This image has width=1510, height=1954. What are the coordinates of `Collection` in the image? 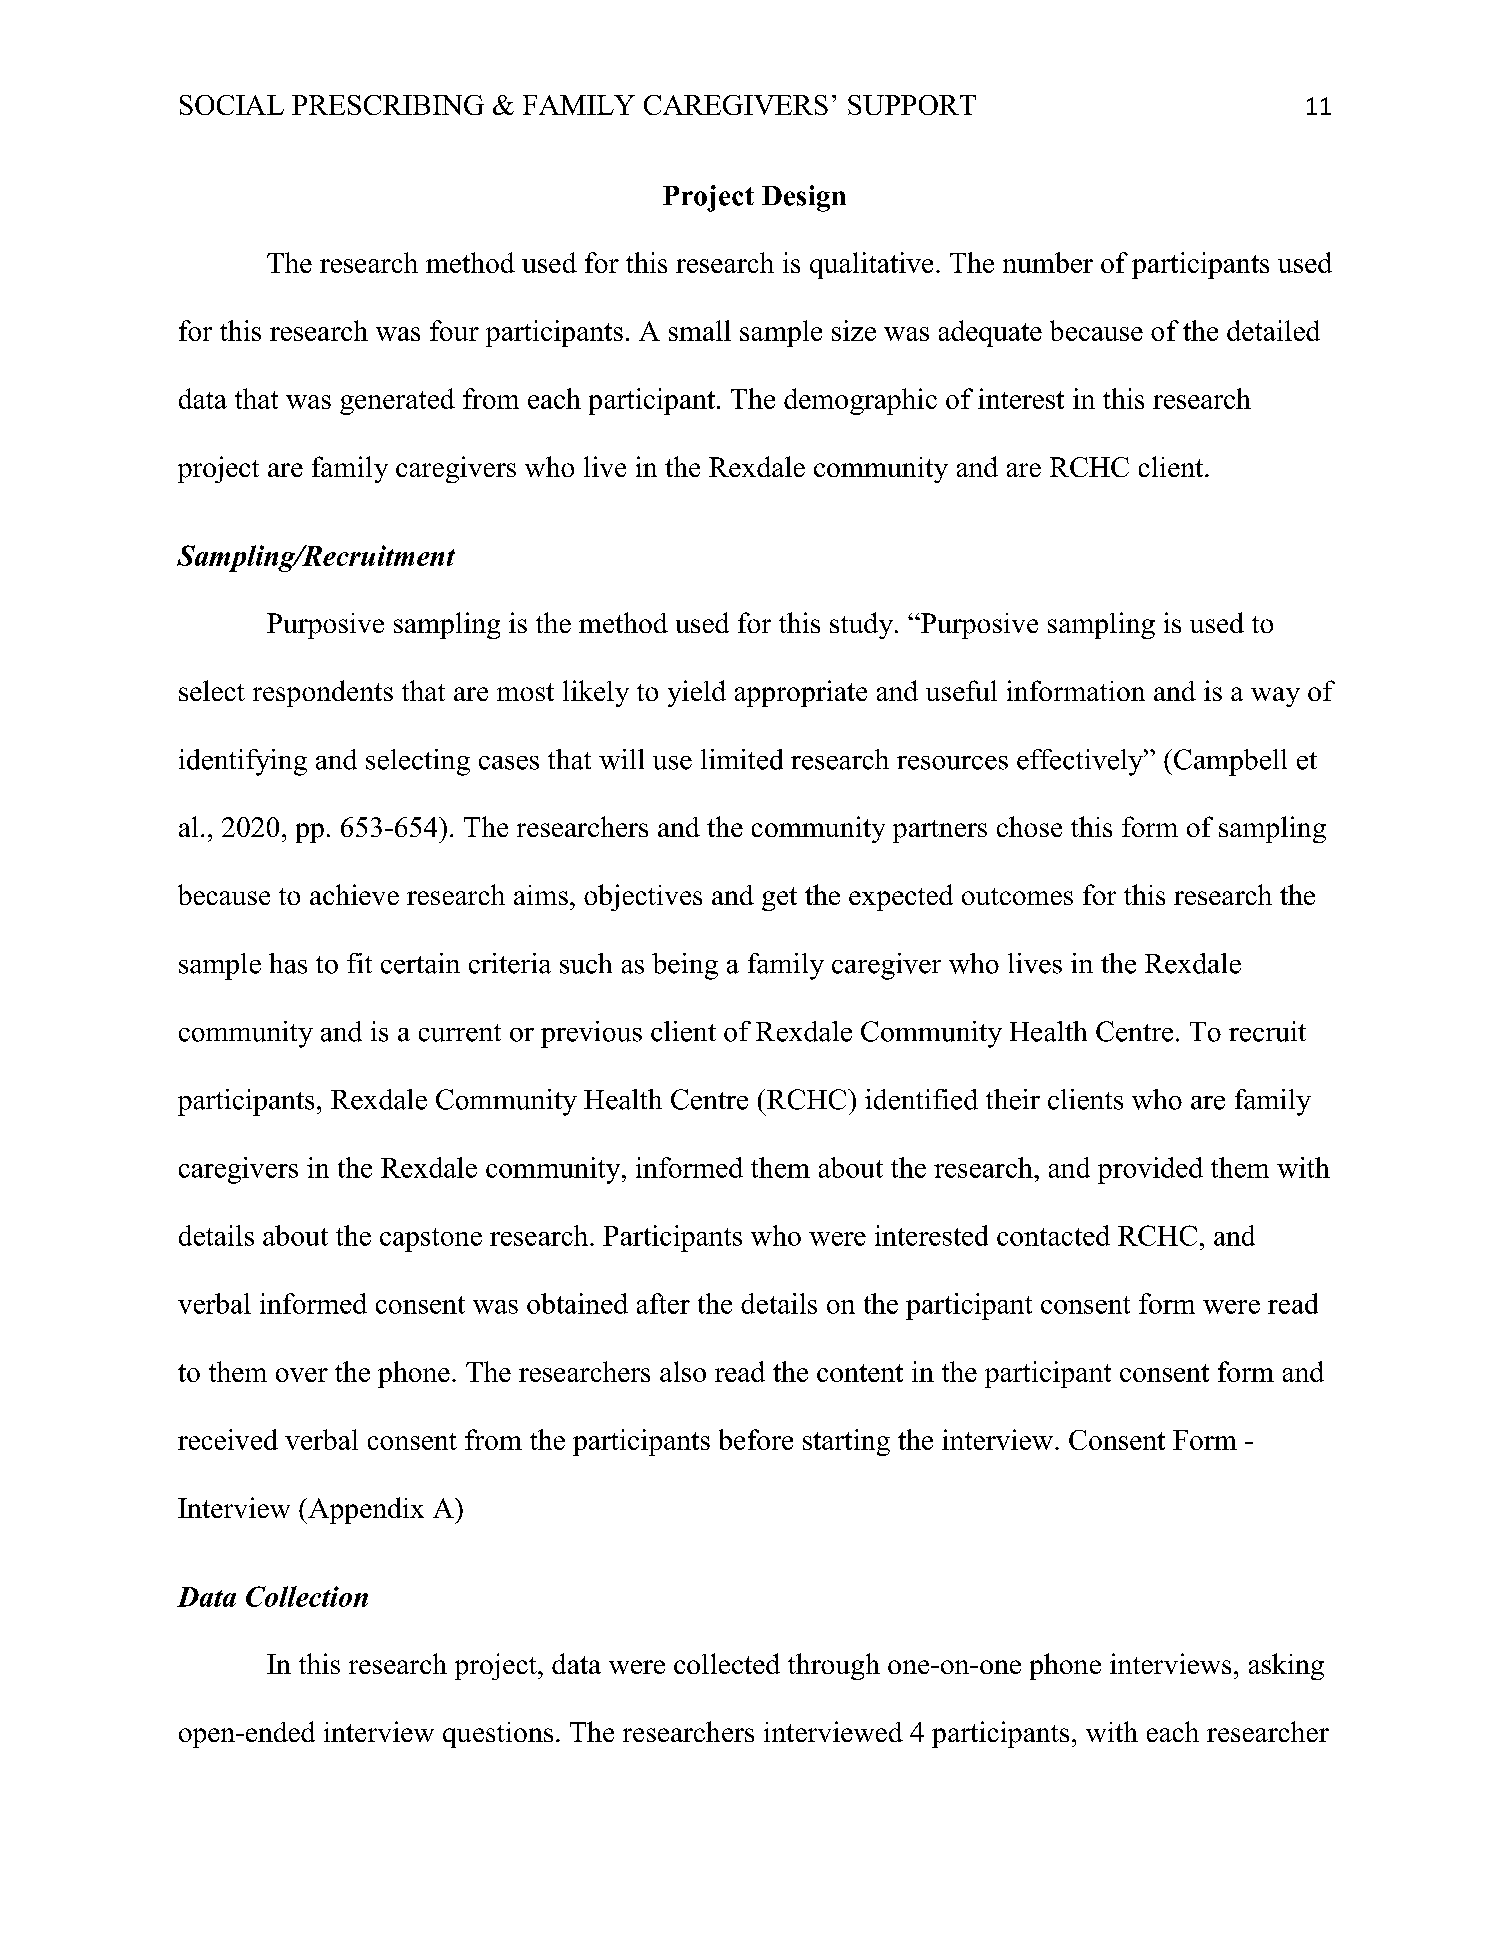 It's located at (307, 1596).
